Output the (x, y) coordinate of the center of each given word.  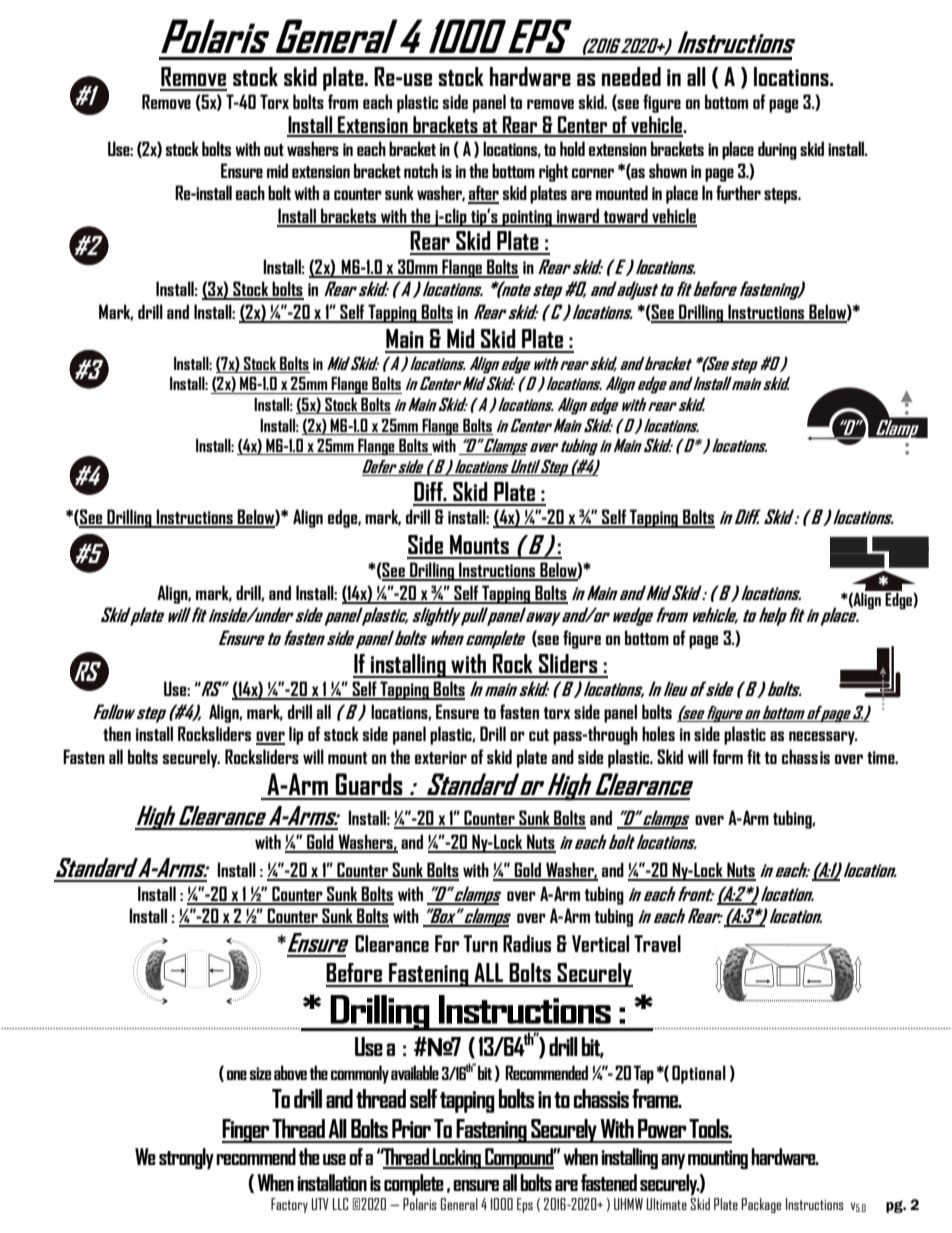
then (117, 733)
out (274, 150)
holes (658, 733)
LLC (340, 1204)
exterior (441, 757)
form (727, 756)
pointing (527, 218)
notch (421, 170)
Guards (369, 784)
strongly (186, 1158)
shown (668, 170)
